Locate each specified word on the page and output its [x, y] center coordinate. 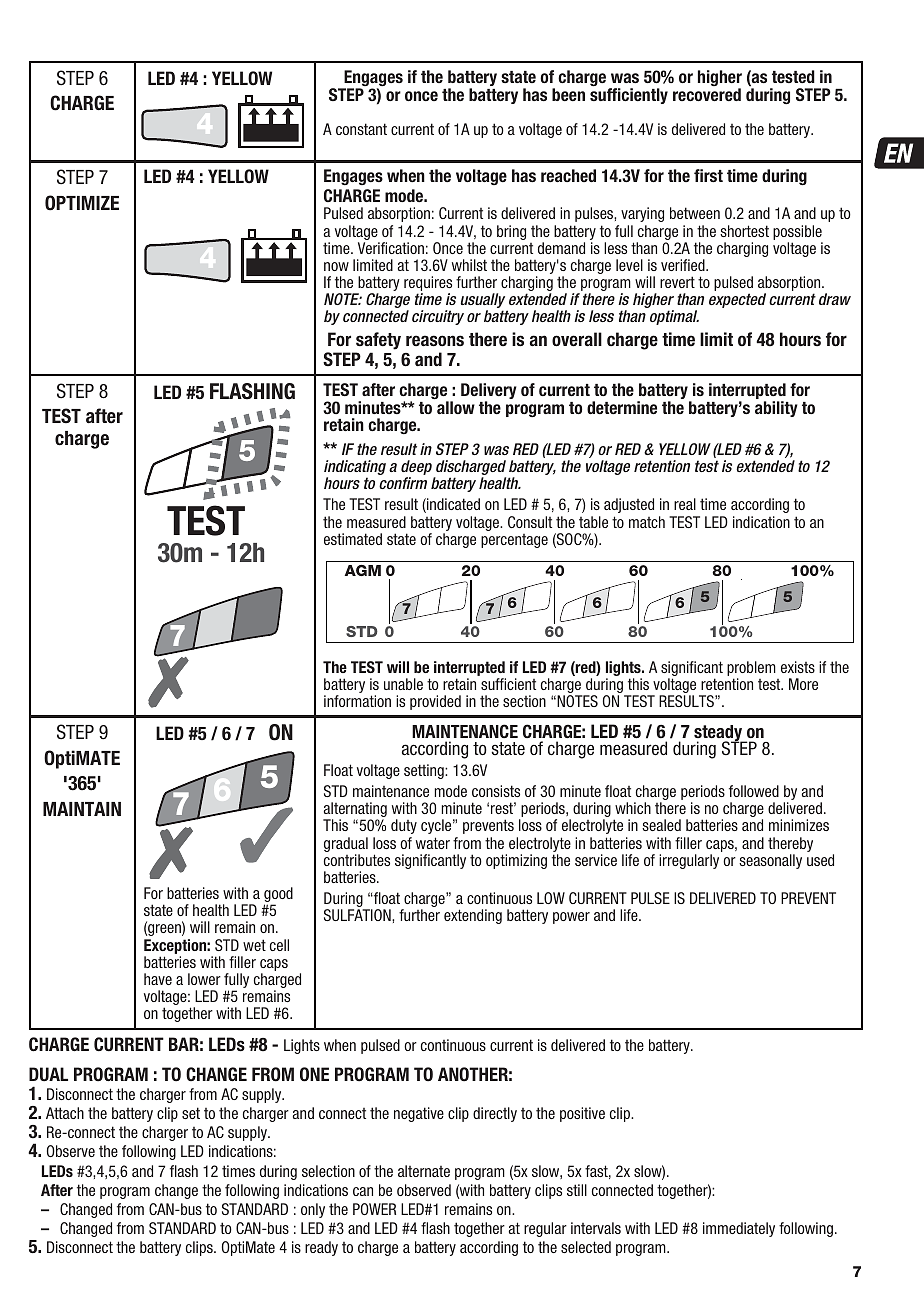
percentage [514, 541]
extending [473, 916]
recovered [707, 95]
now [336, 266]
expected [737, 300]
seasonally [770, 861]
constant [361, 129]
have [158, 979]
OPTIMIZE [82, 203]
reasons [435, 341]
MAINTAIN [82, 809]
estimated [353, 539]
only [313, 1210]
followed [754, 791]
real [685, 504]
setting [425, 771]
